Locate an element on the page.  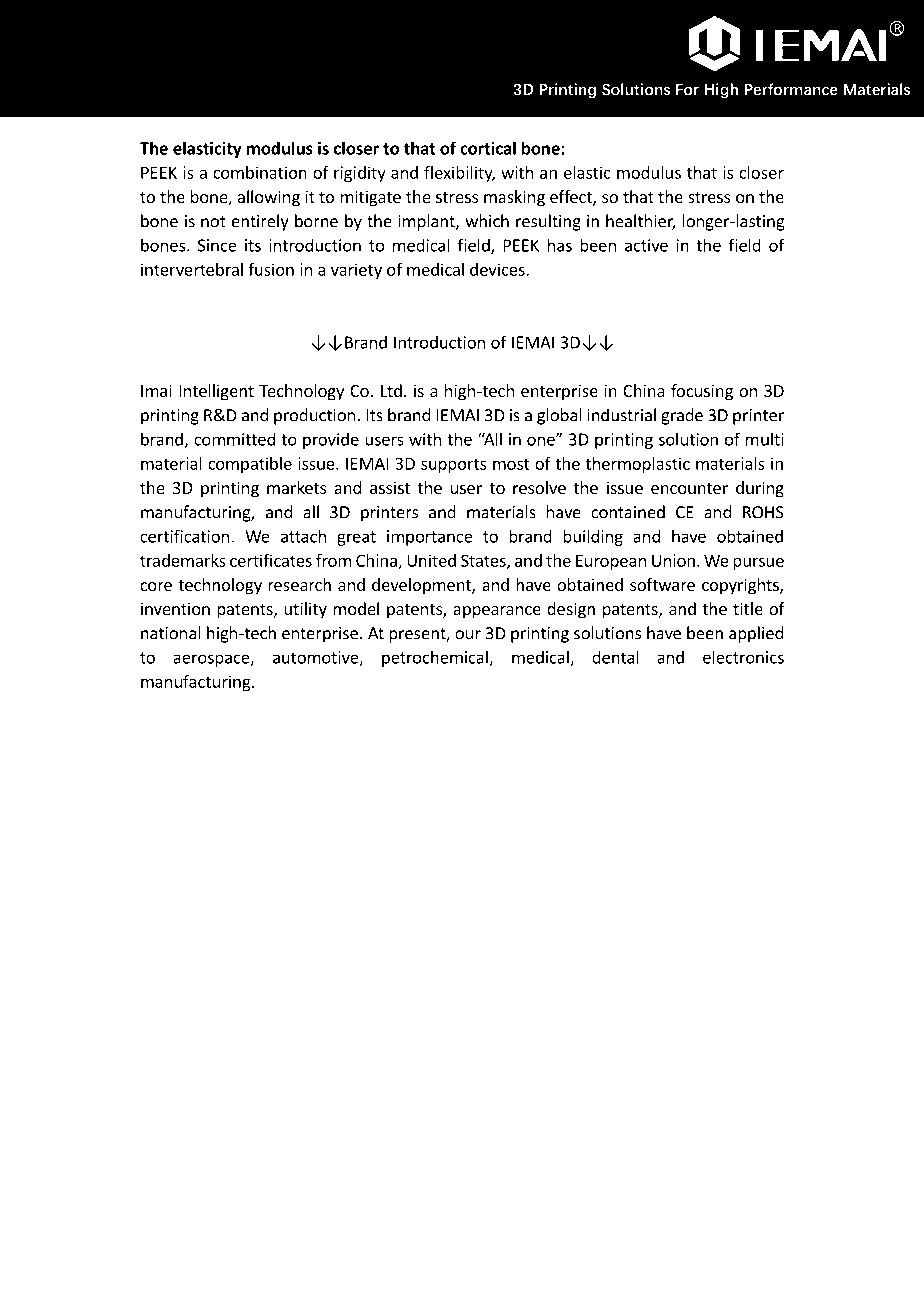
Ltd is located at coordinates (391, 390).
